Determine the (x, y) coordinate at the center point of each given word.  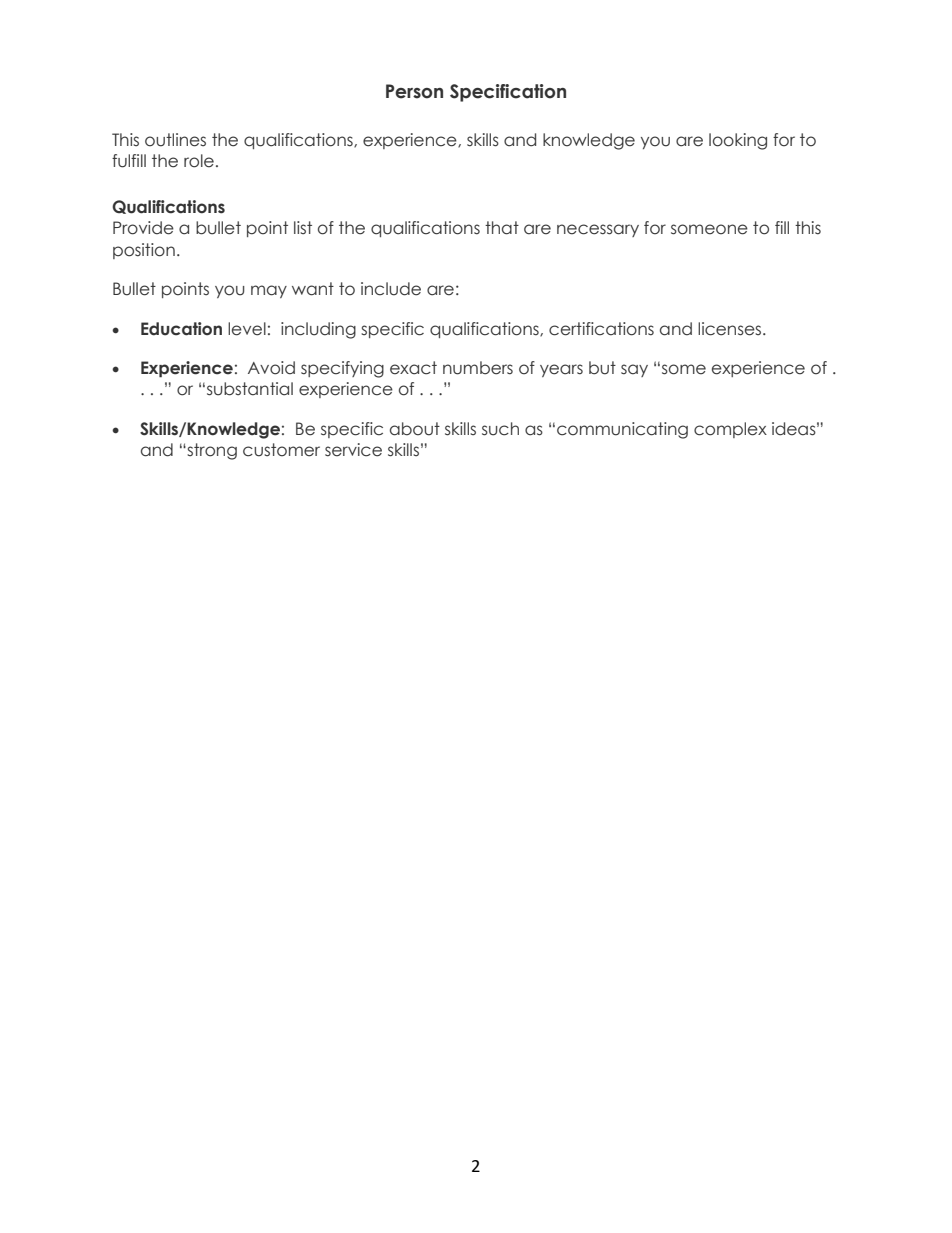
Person (414, 91)
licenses (731, 329)
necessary (598, 230)
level (247, 329)
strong (211, 451)
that (502, 228)
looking (738, 141)
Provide (143, 228)
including (318, 330)
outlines (175, 140)
